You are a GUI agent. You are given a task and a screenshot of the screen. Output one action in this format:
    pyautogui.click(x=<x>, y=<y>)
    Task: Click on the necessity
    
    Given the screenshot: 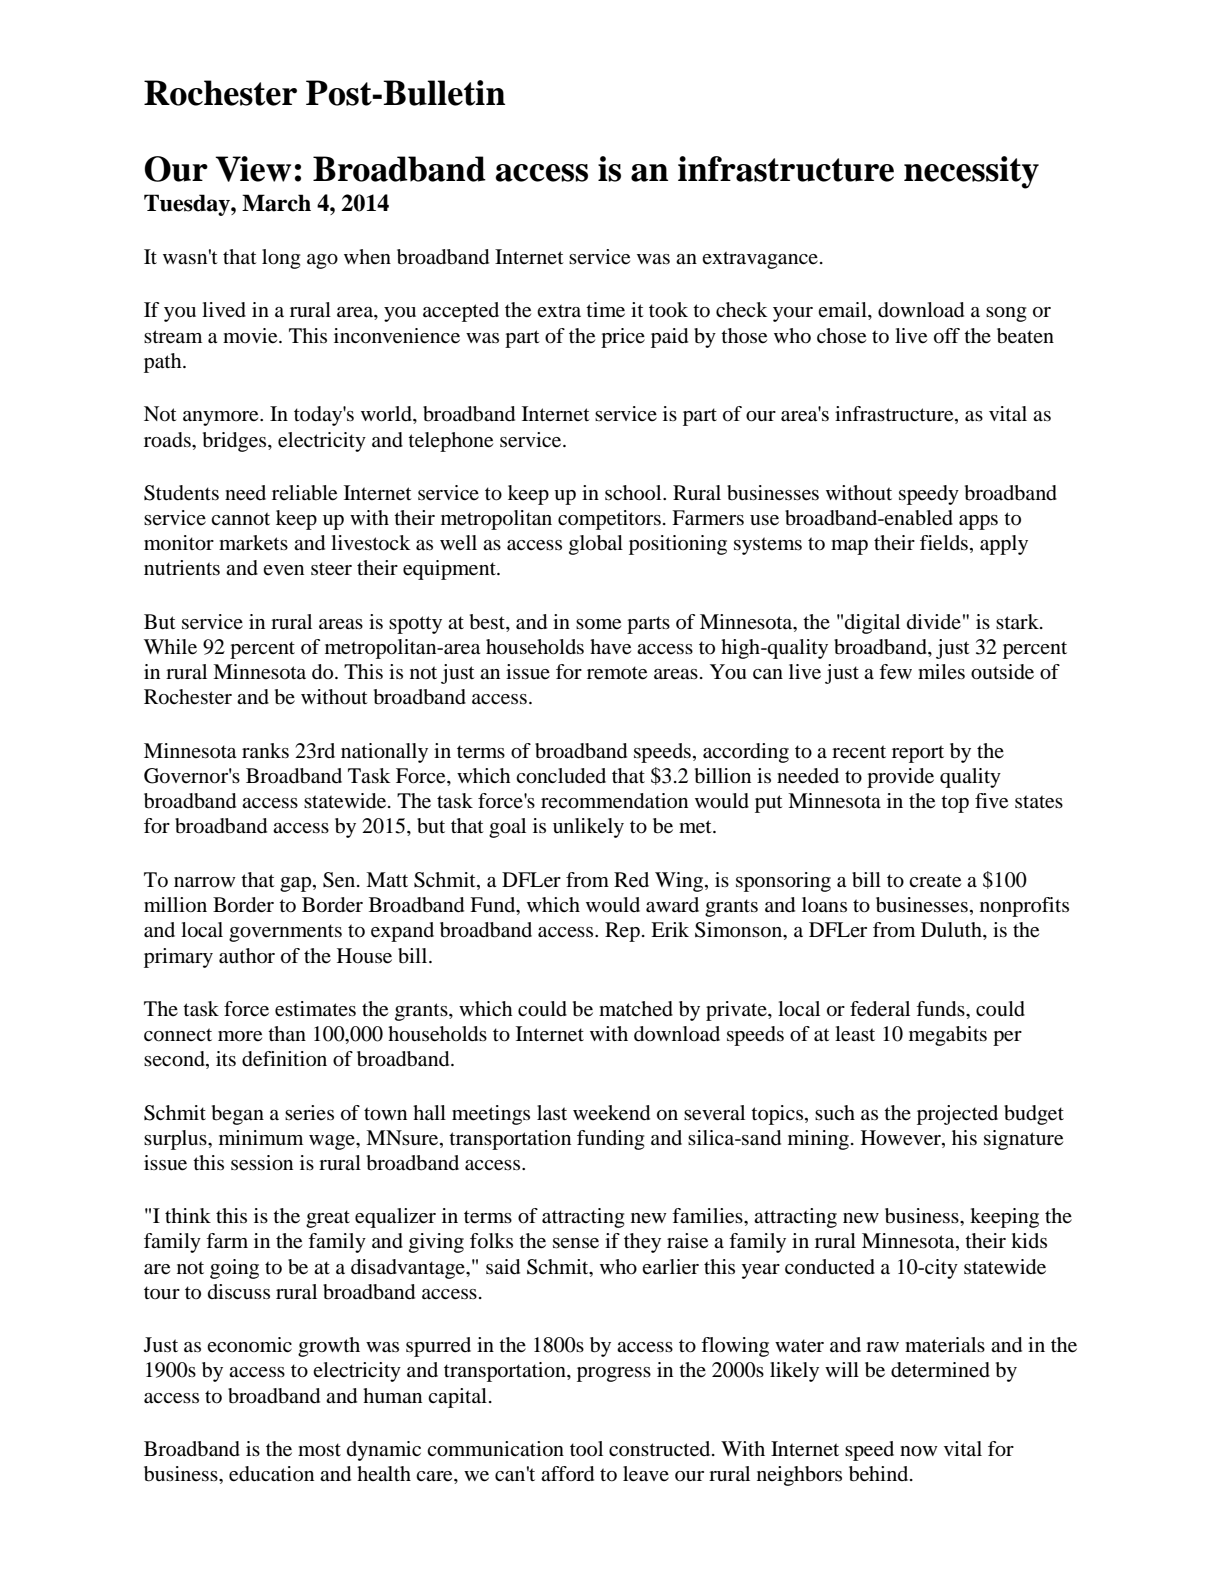 What is the action you would take?
    pyautogui.click(x=971, y=172)
